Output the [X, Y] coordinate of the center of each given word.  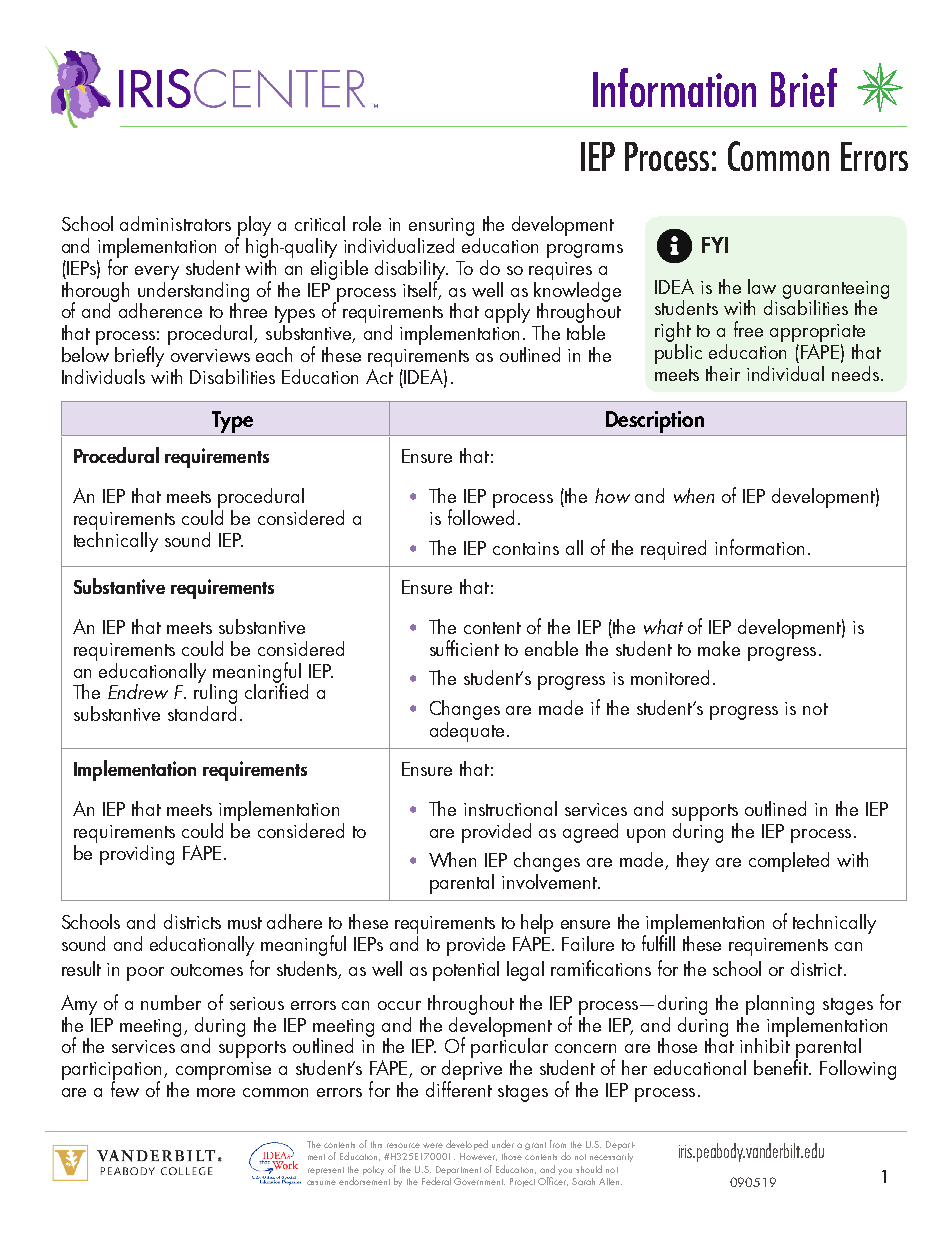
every [157, 273]
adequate [467, 730]
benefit [782, 1066]
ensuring [441, 227]
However [478, 1157]
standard [202, 712]
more [216, 1092]
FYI [715, 245]
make [719, 648]
